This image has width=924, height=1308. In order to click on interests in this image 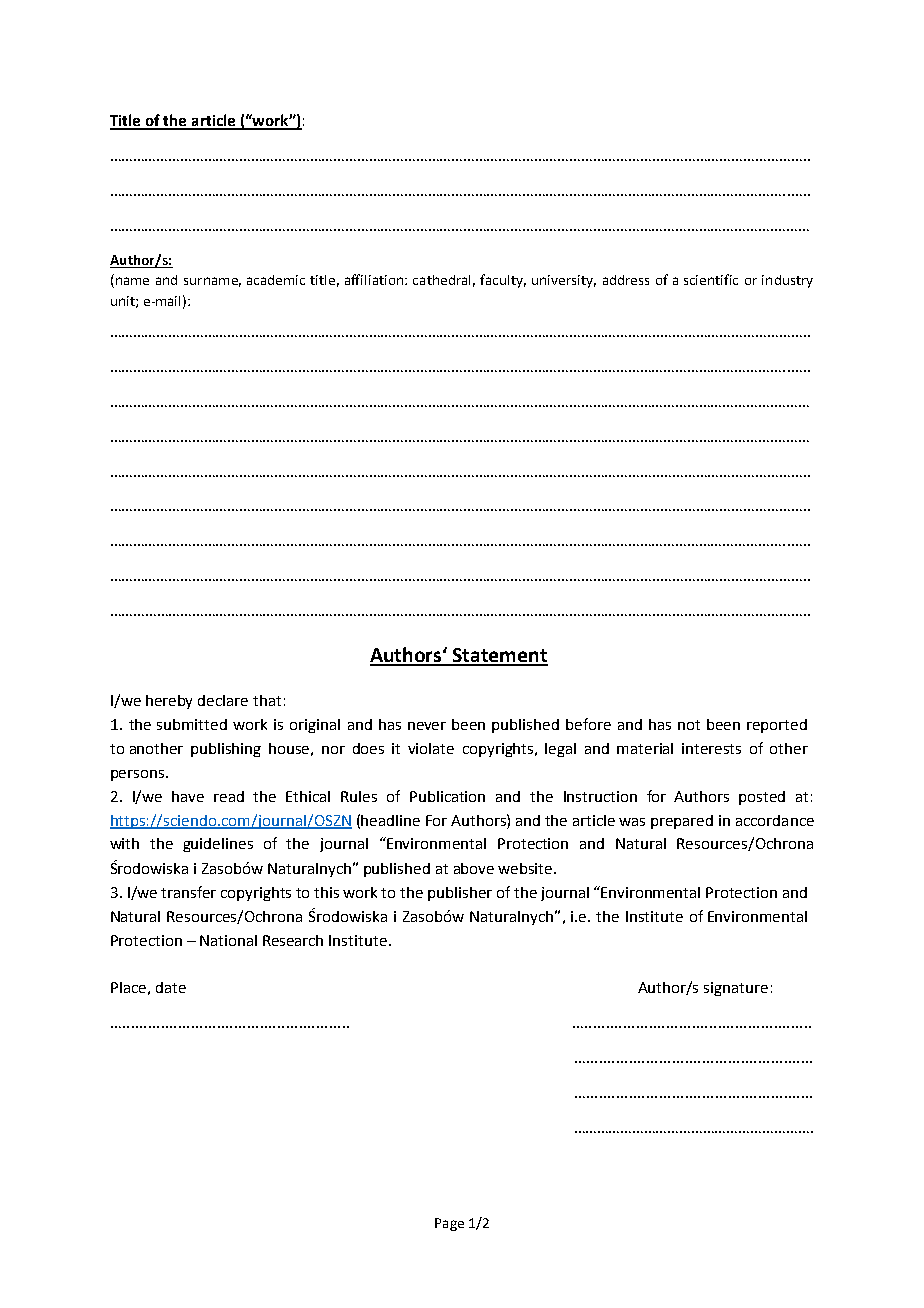, I will do `click(711, 748)`.
